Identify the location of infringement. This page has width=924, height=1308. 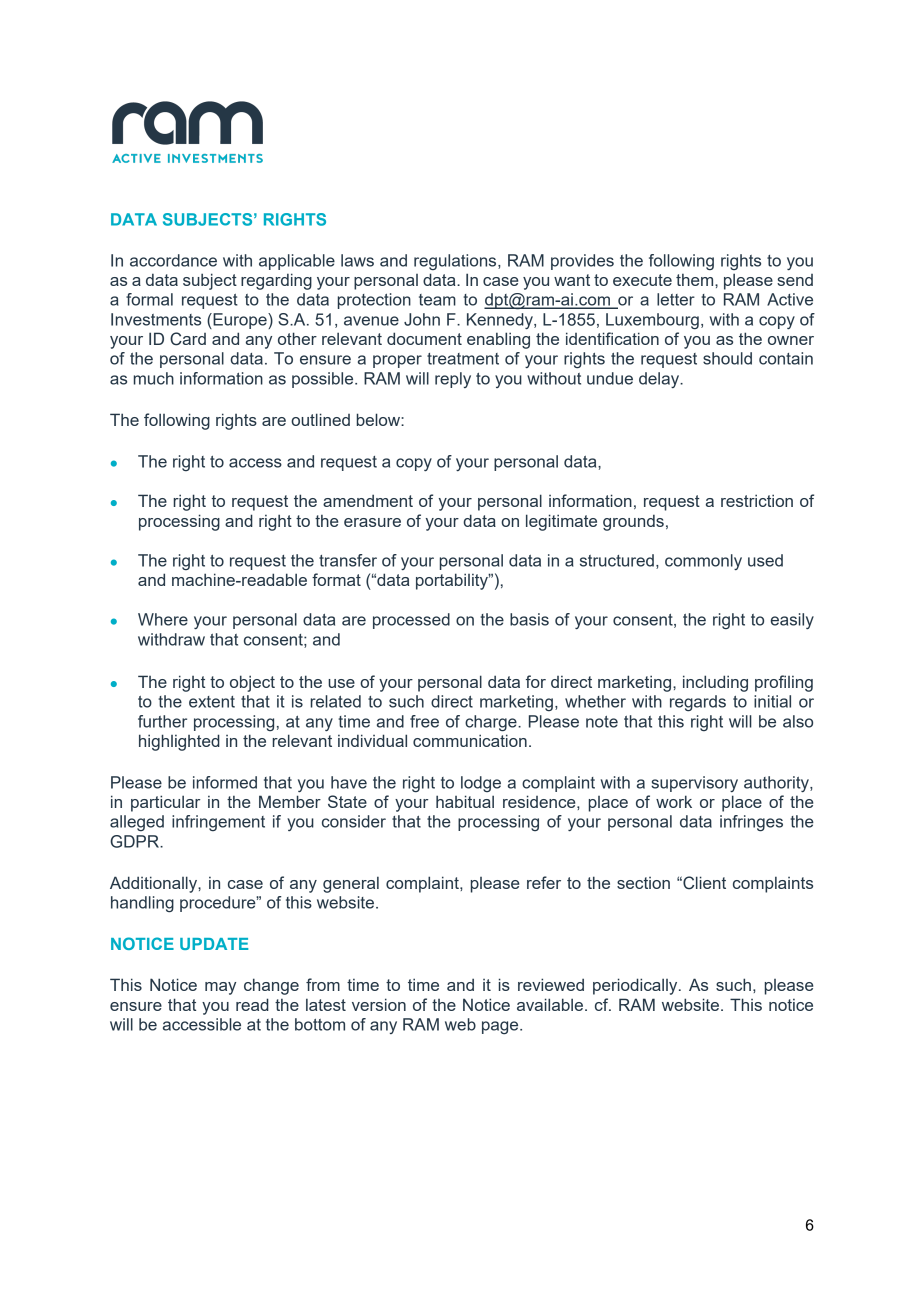
(218, 823).
